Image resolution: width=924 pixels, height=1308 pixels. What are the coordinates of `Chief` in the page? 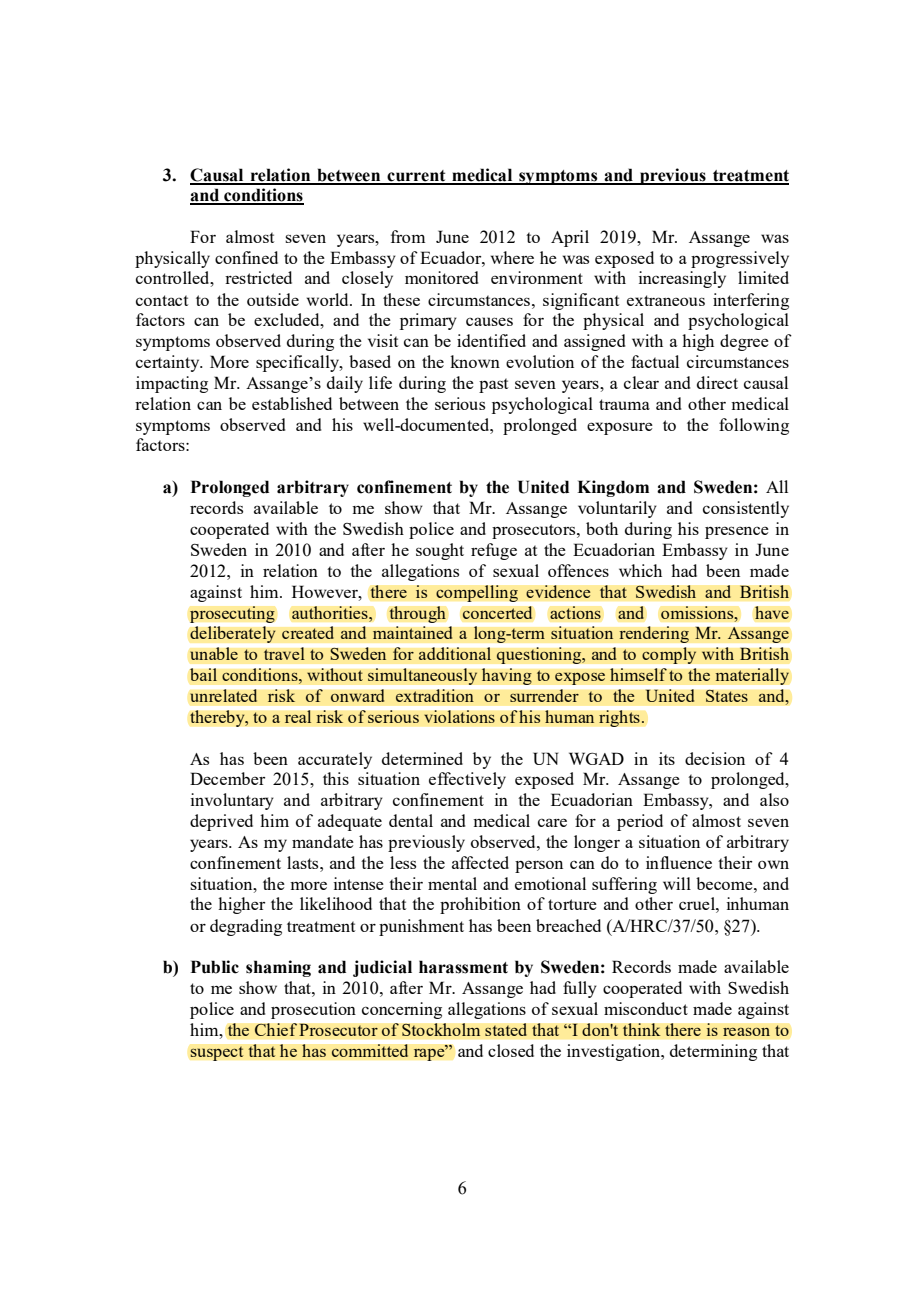 It's located at (275, 1029).
